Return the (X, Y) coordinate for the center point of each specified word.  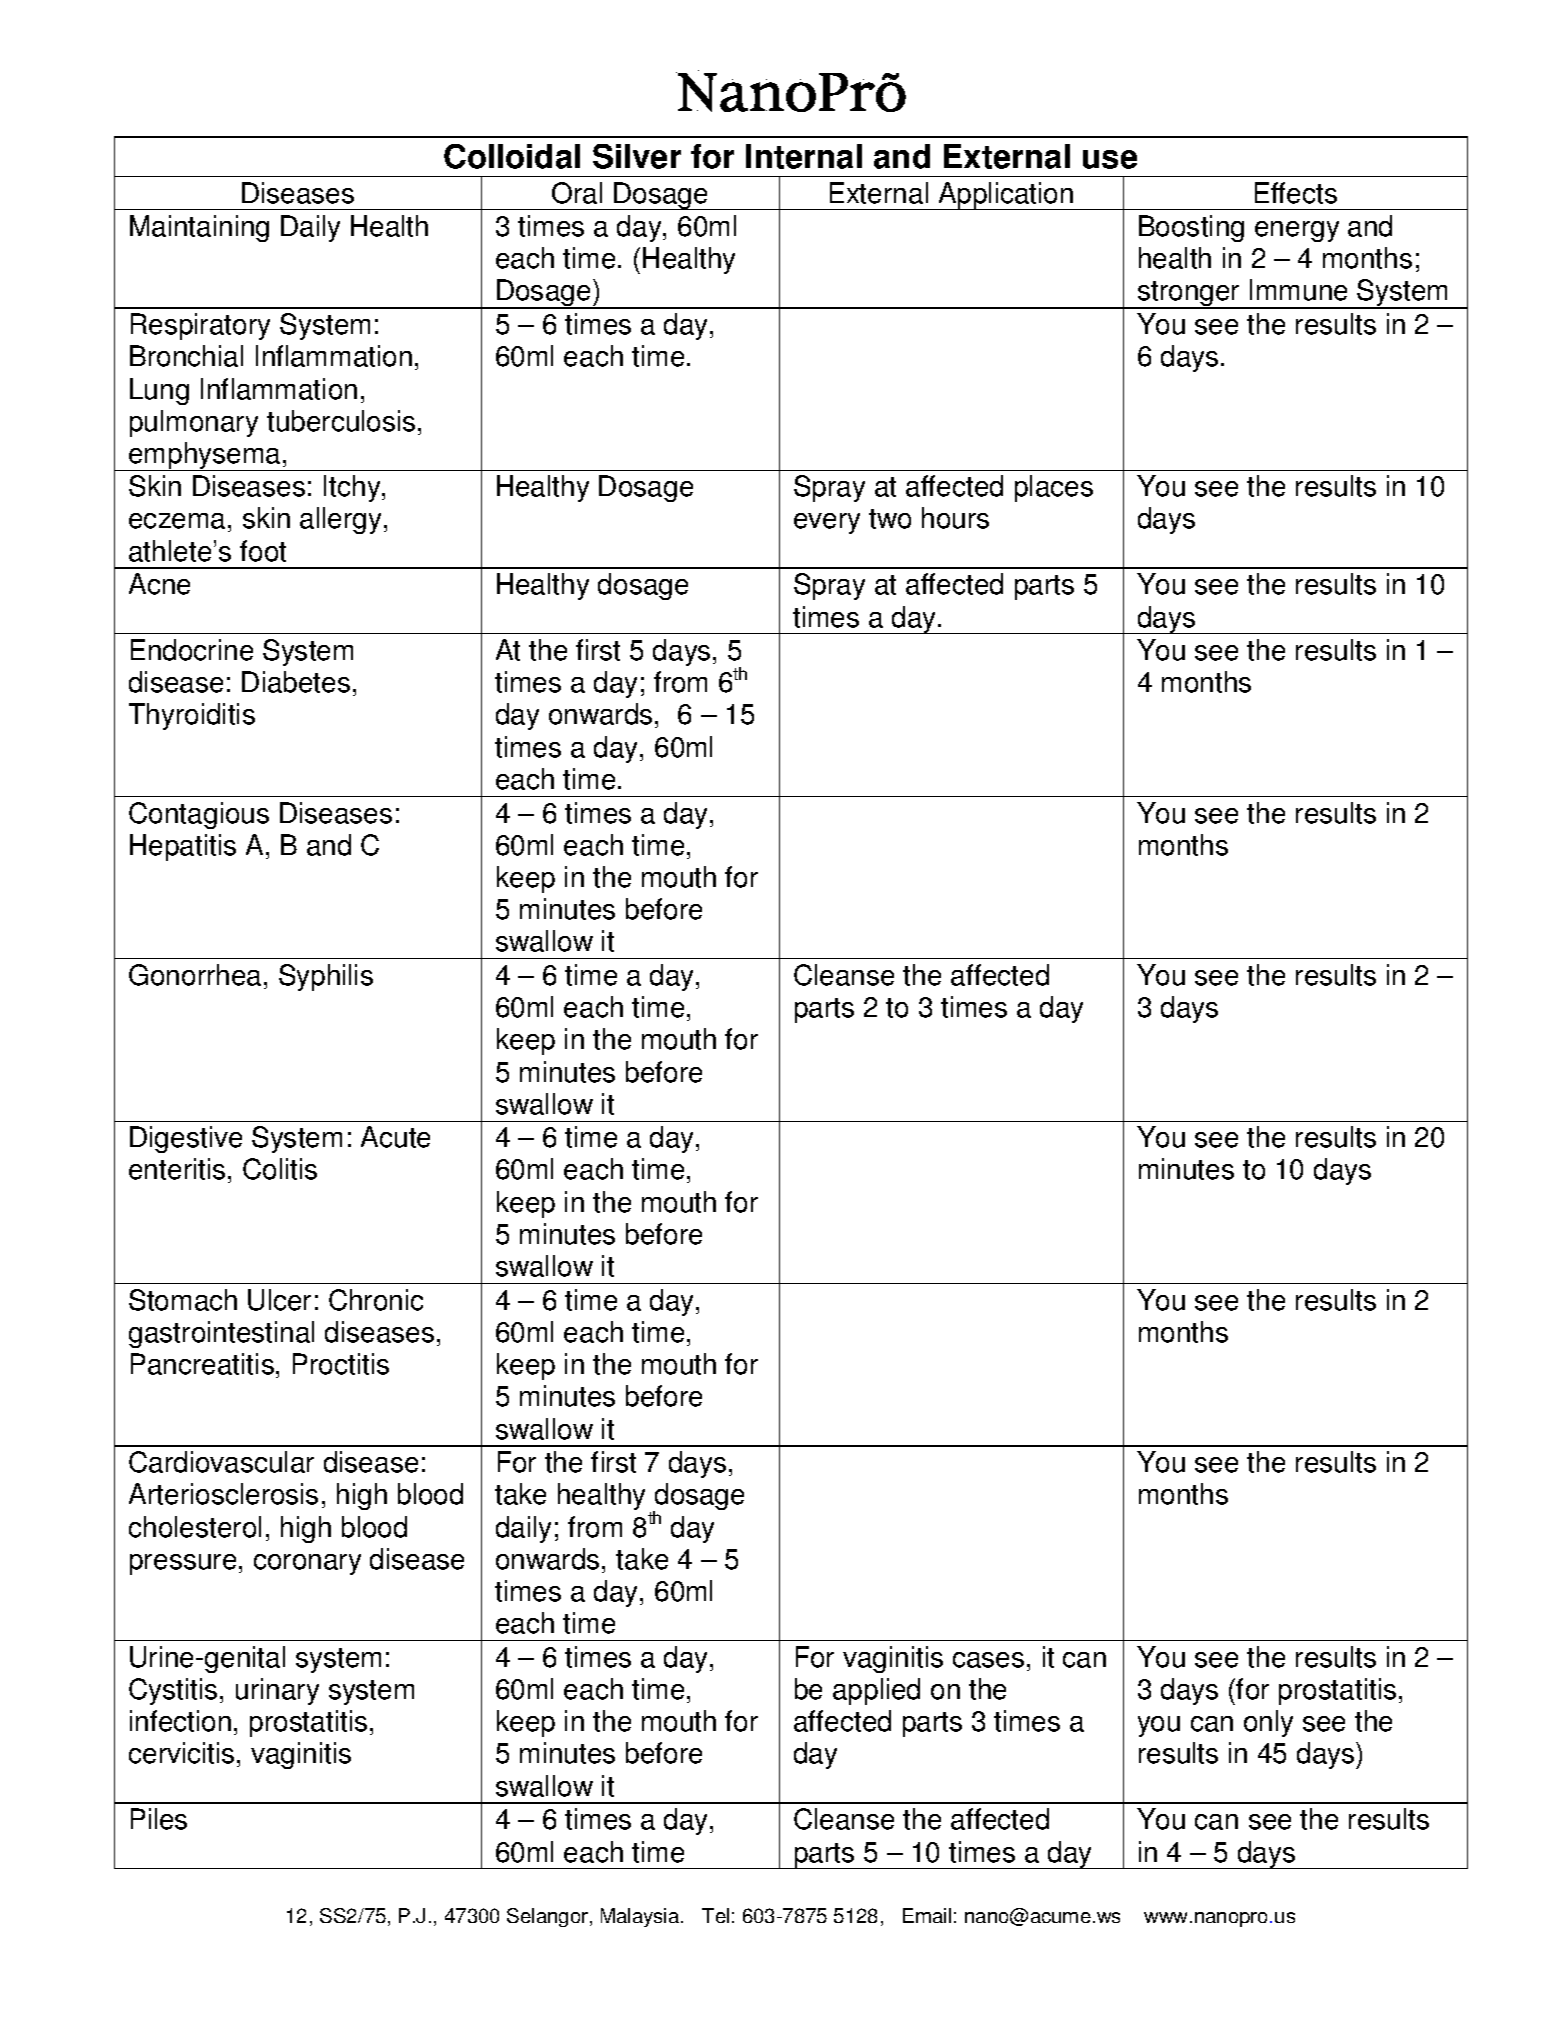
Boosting (1191, 228)
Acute (395, 1137)
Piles (159, 1819)
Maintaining (199, 228)
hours (955, 518)
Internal (804, 156)
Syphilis (326, 977)
